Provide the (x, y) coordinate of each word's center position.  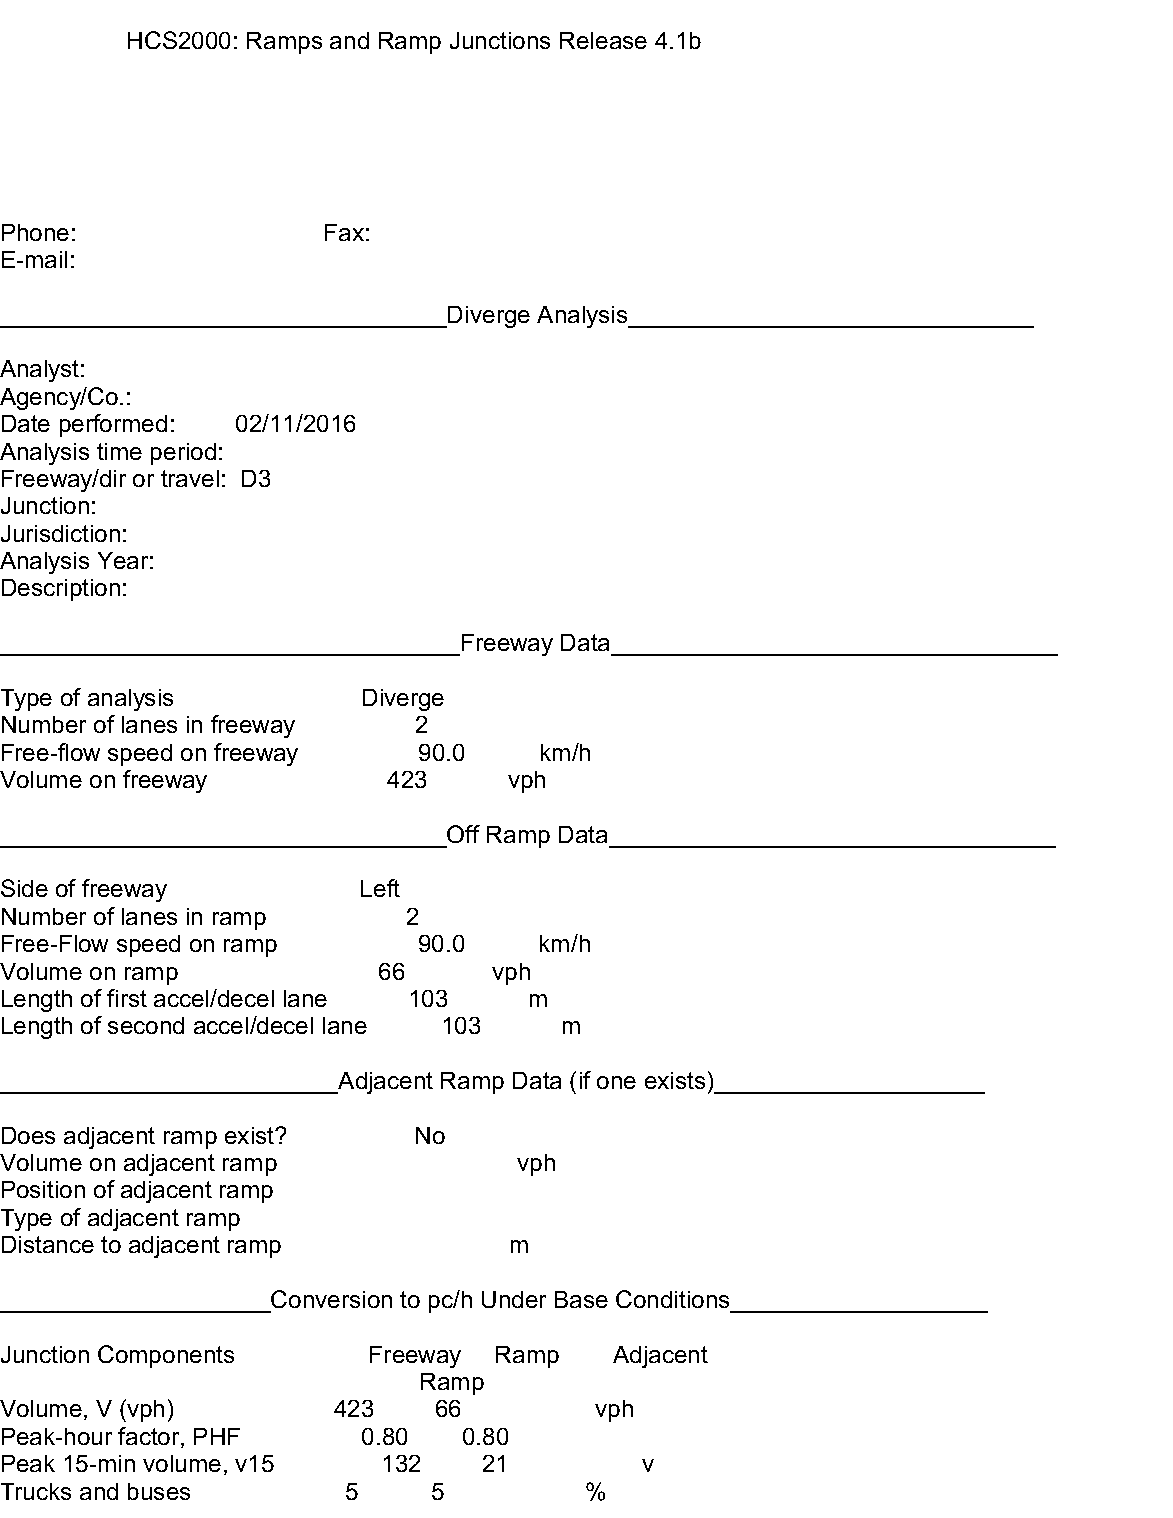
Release (603, 40)
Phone (35, 232)
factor (150, 1437)
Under (514, 1299)
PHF (217, 1436)
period (183, 454)
